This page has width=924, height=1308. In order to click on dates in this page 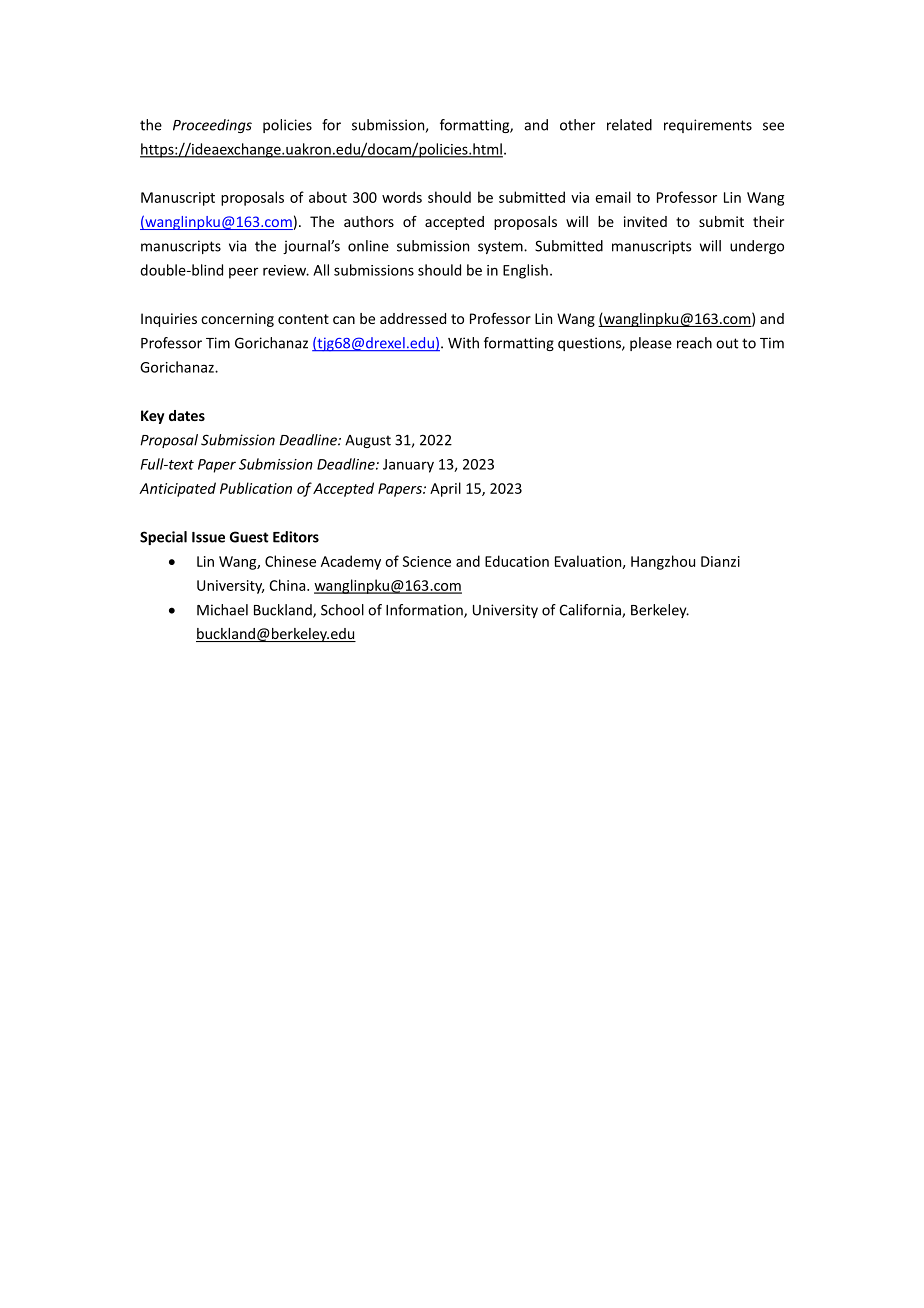, I will do `click(187, 415)`.
